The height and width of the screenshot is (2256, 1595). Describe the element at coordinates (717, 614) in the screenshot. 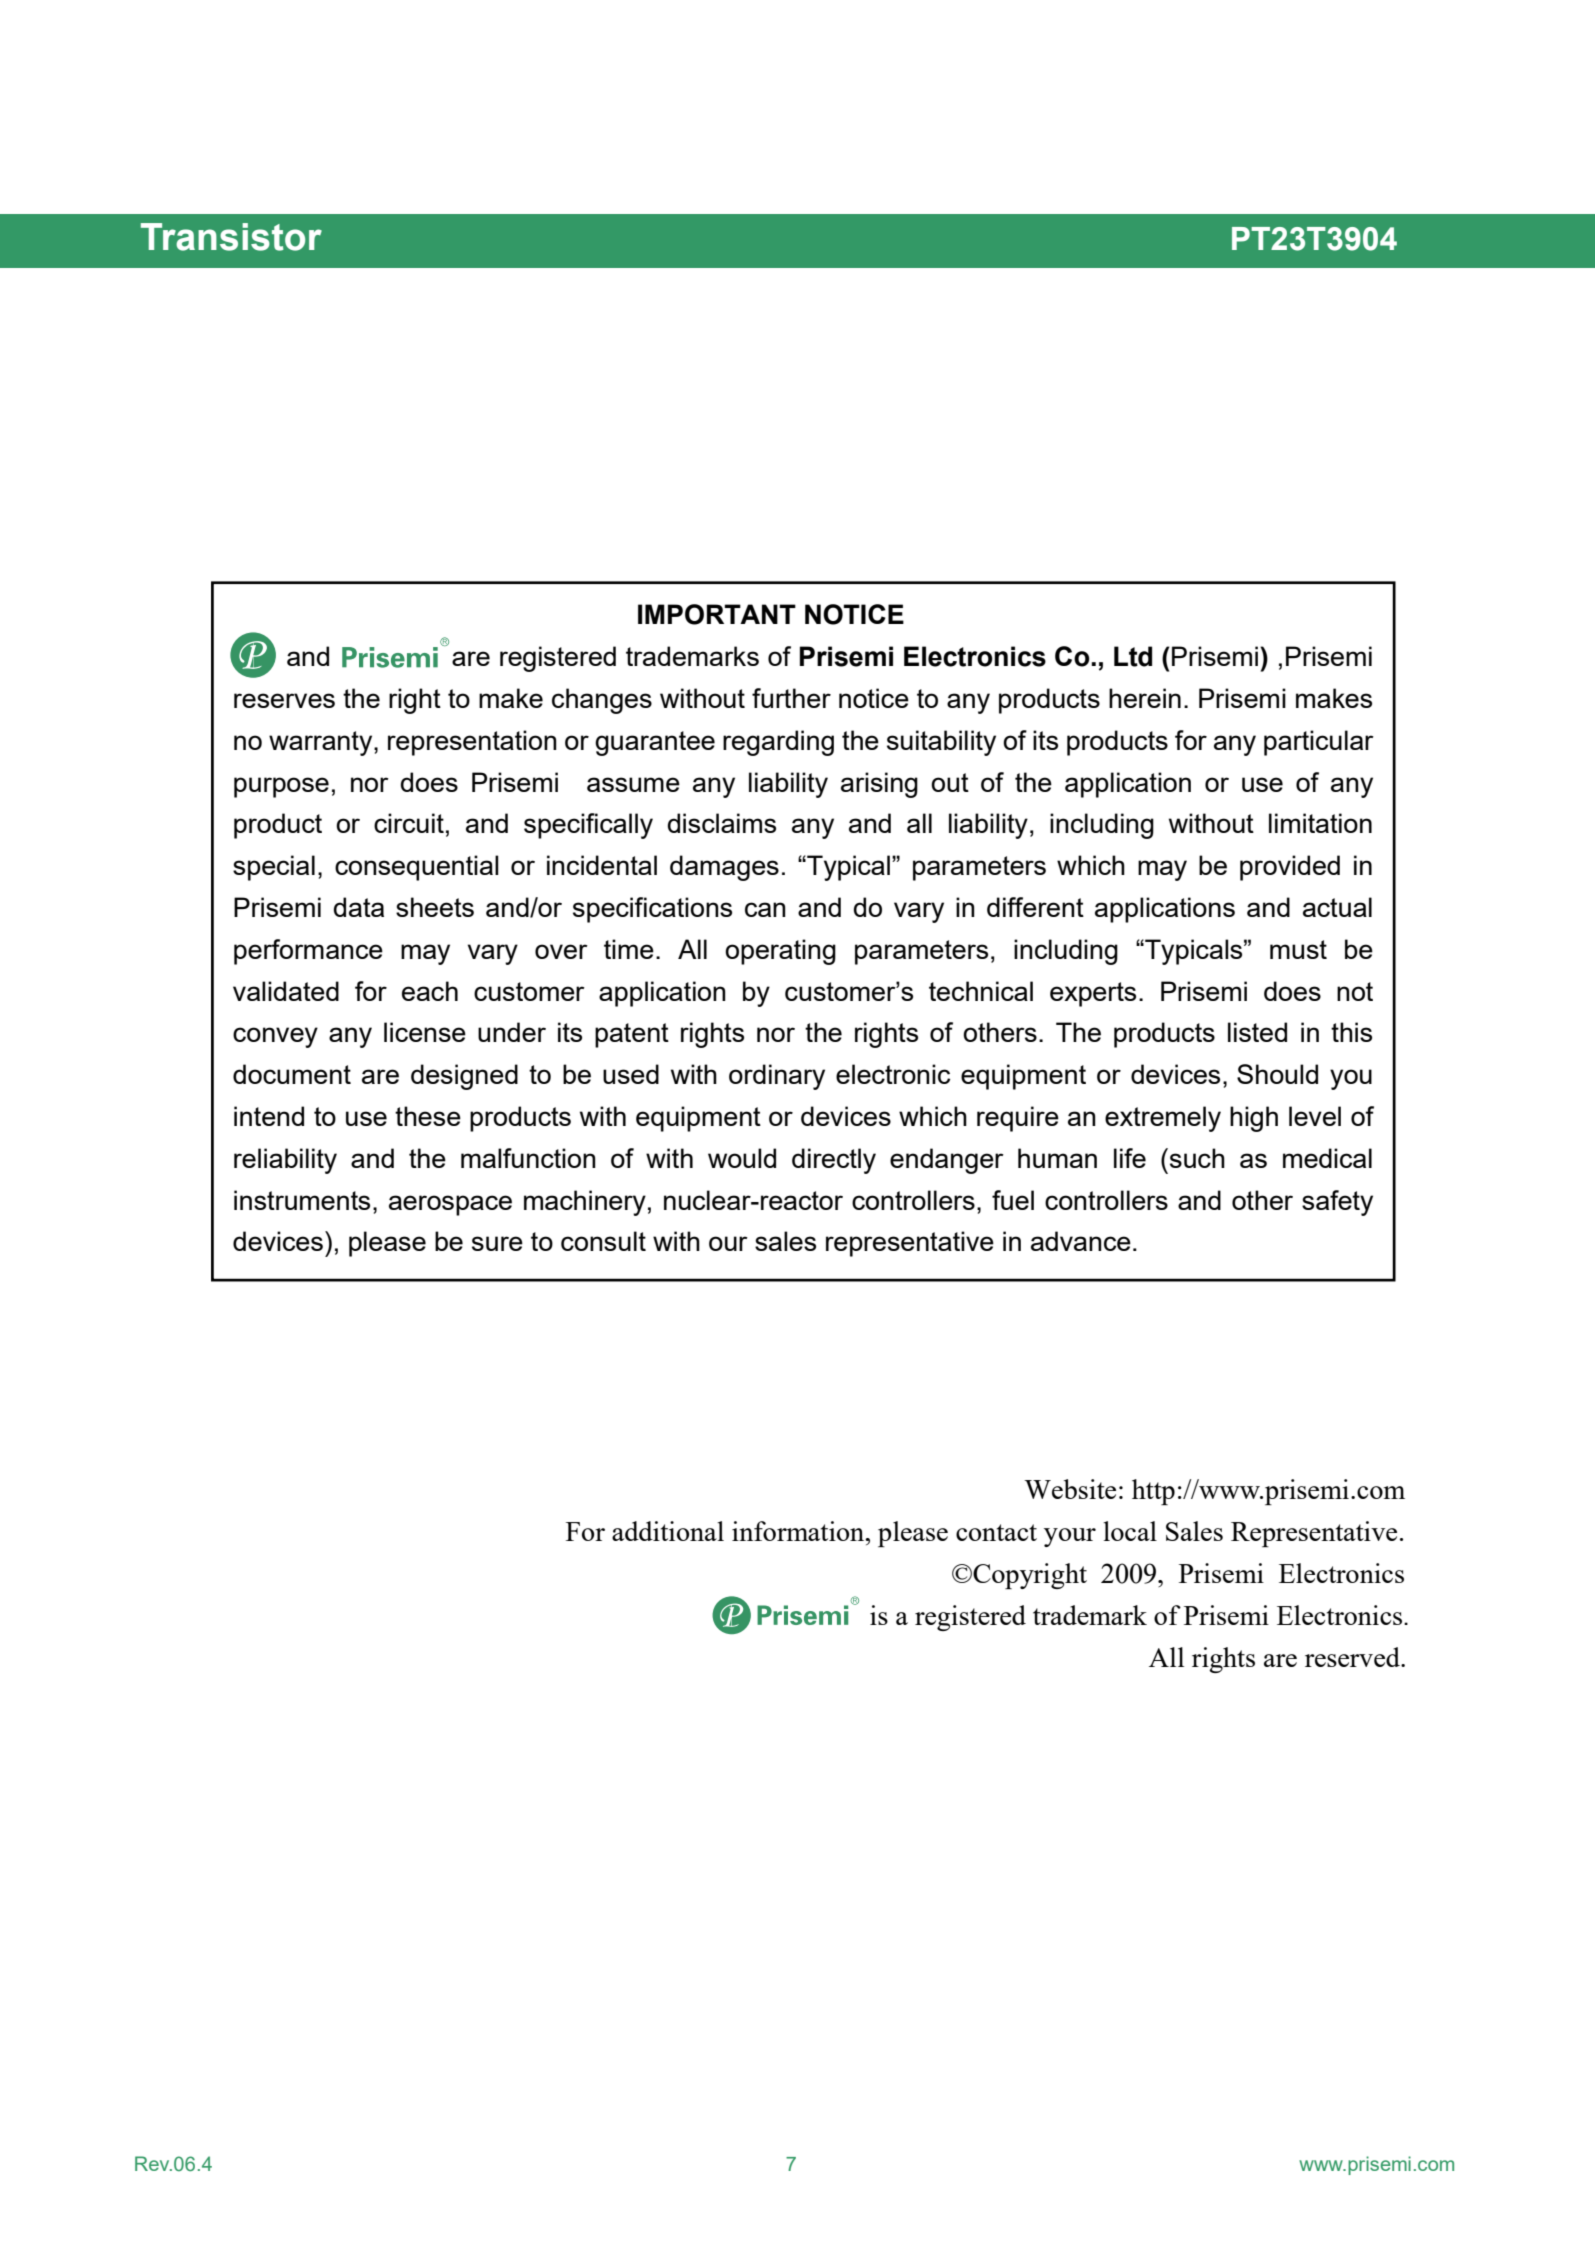

I see `IMPORTANT` at that location.
